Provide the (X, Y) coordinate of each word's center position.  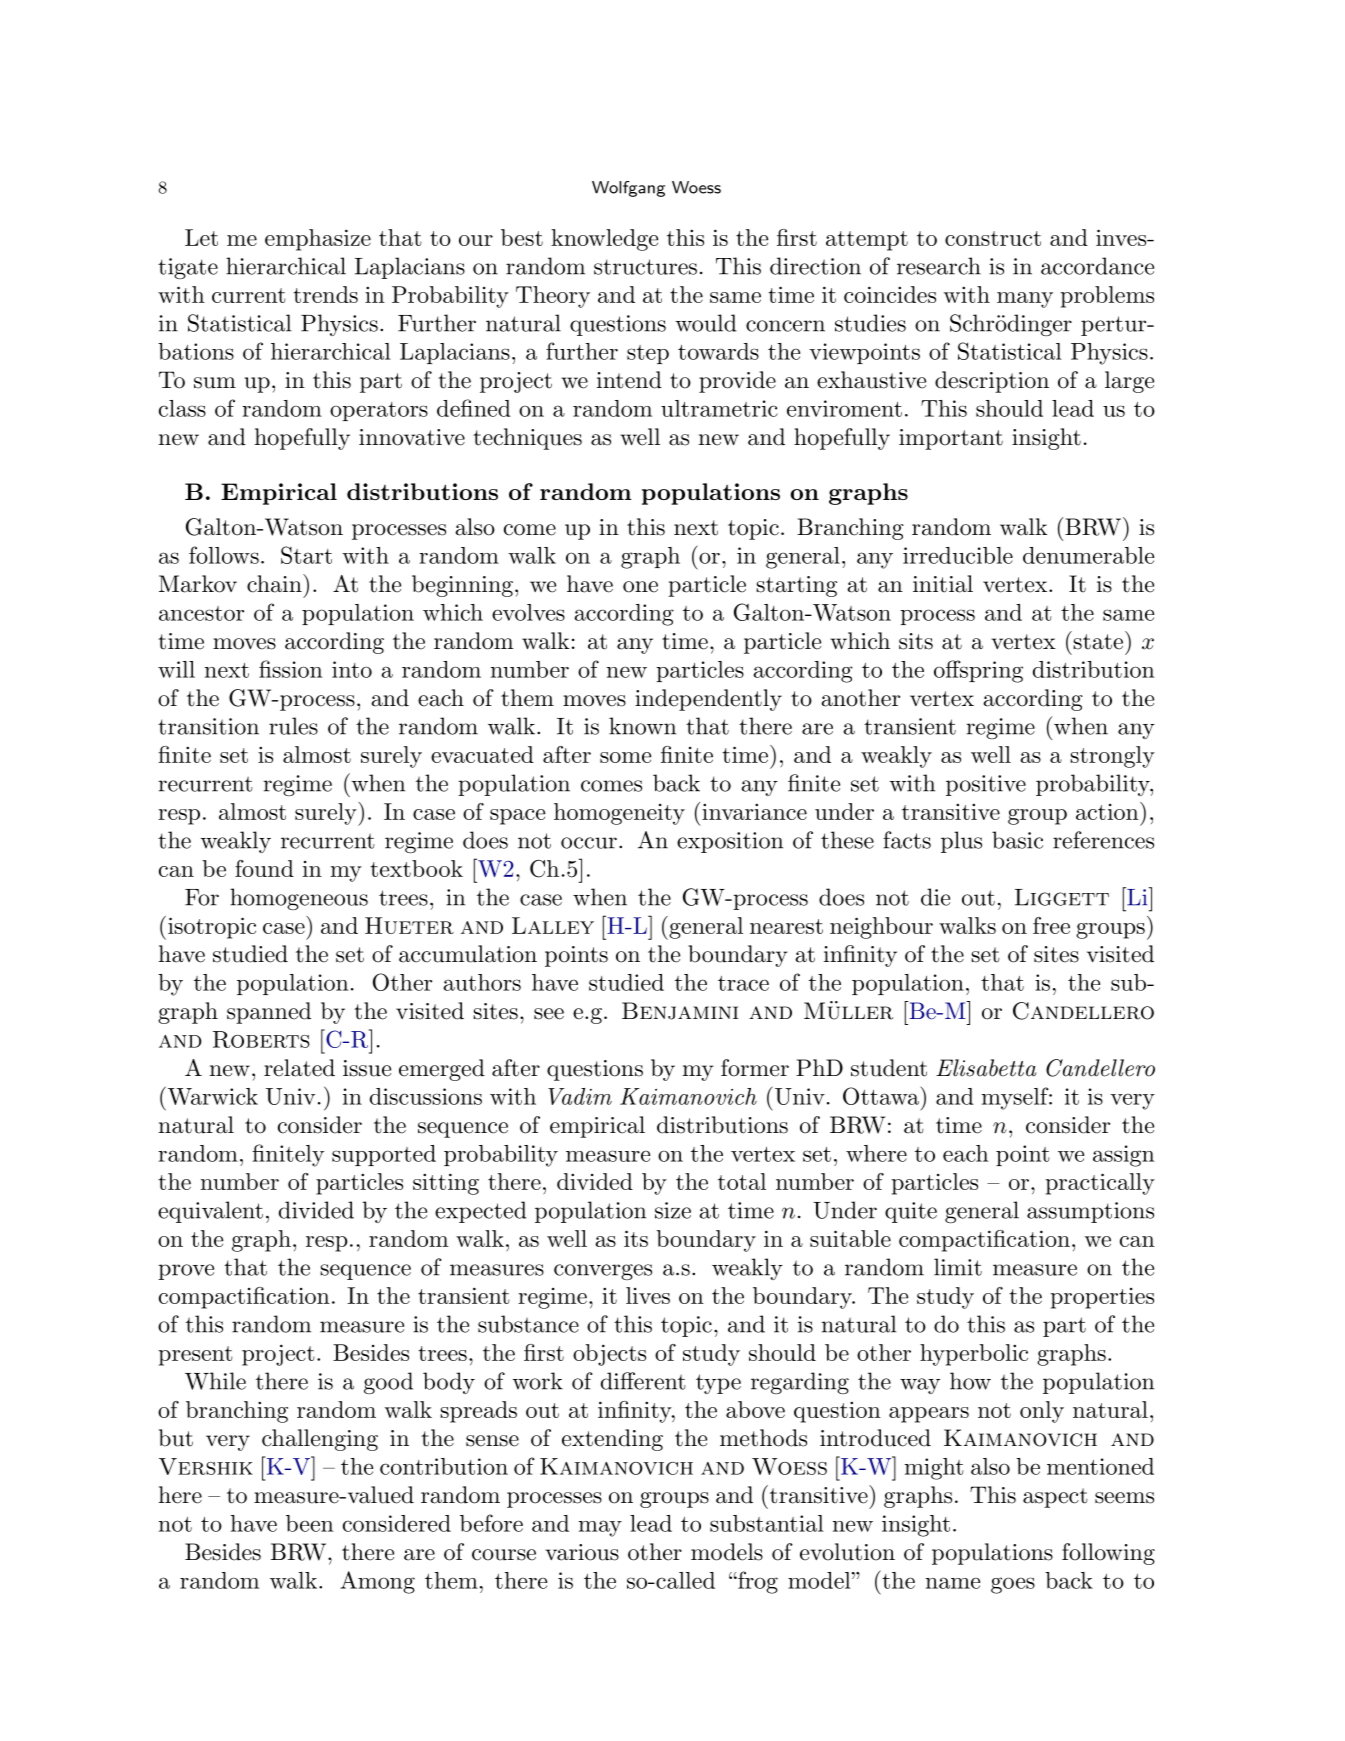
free (1051, 925)
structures (645, 267)
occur (589, 843)
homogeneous (299, 899)
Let (201, 237)
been (309, 1523)
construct (993, 238)
